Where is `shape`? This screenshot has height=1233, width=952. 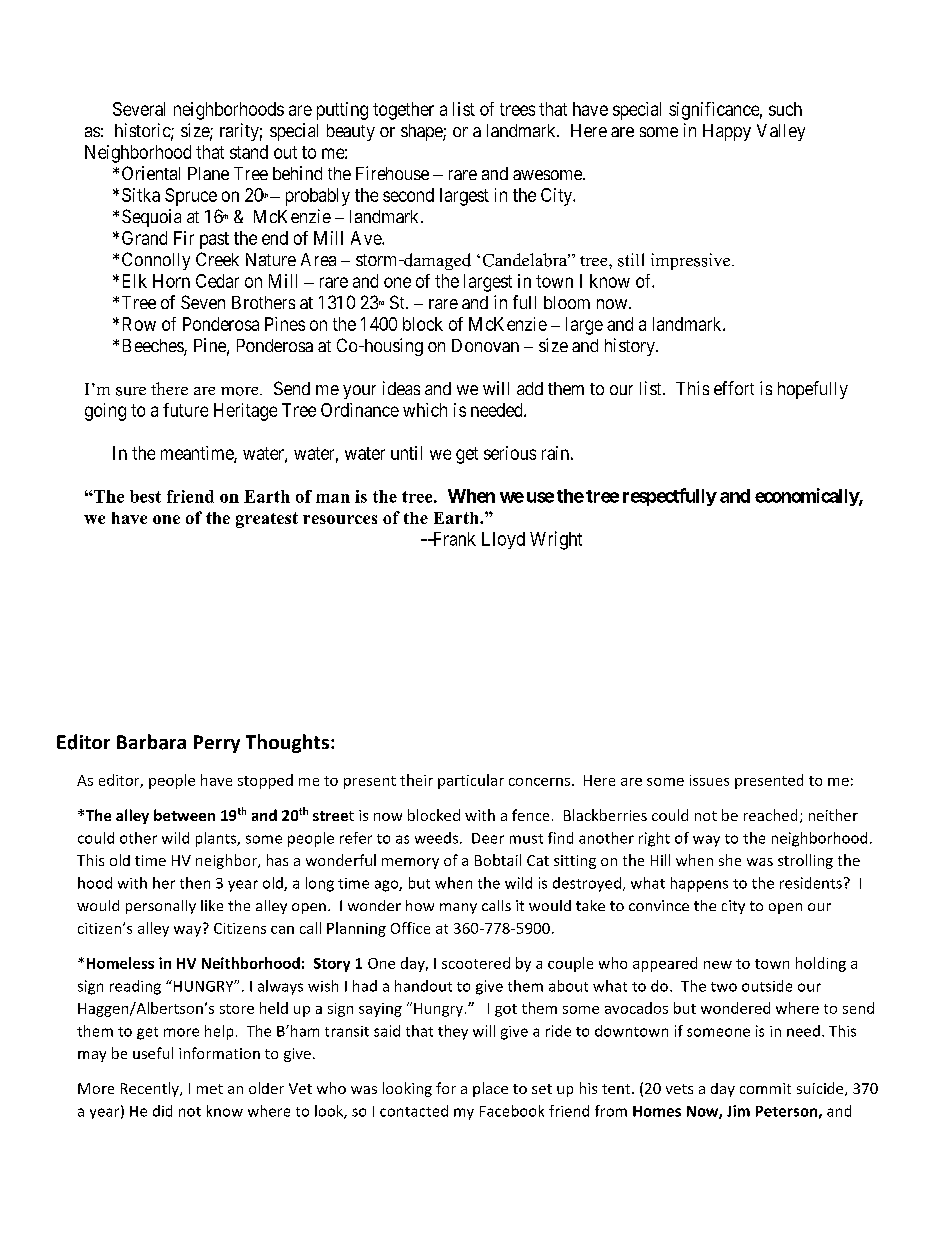 shape is located at coordinates (422, 132).
